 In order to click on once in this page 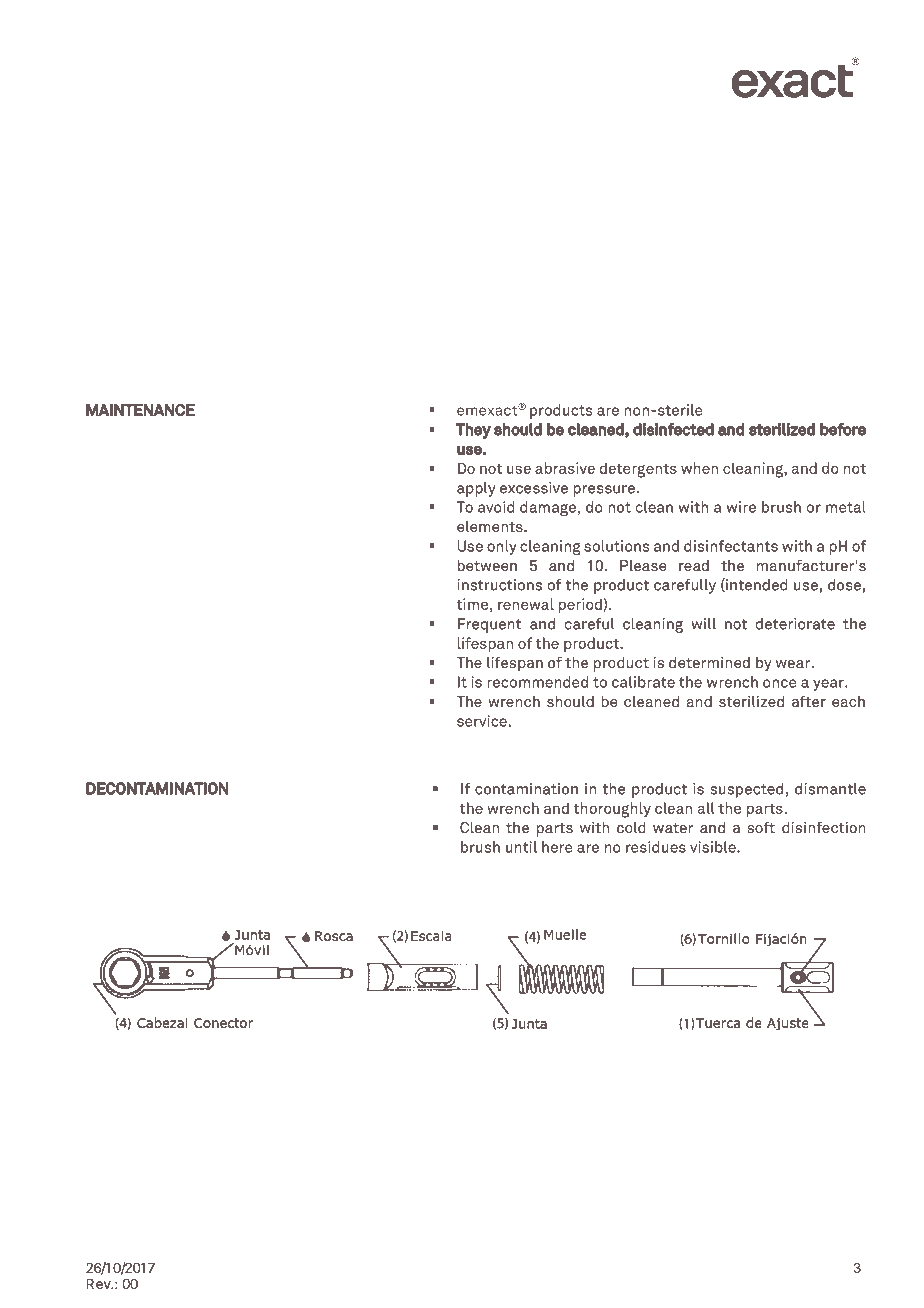, I will do `click(780, 683)`.
